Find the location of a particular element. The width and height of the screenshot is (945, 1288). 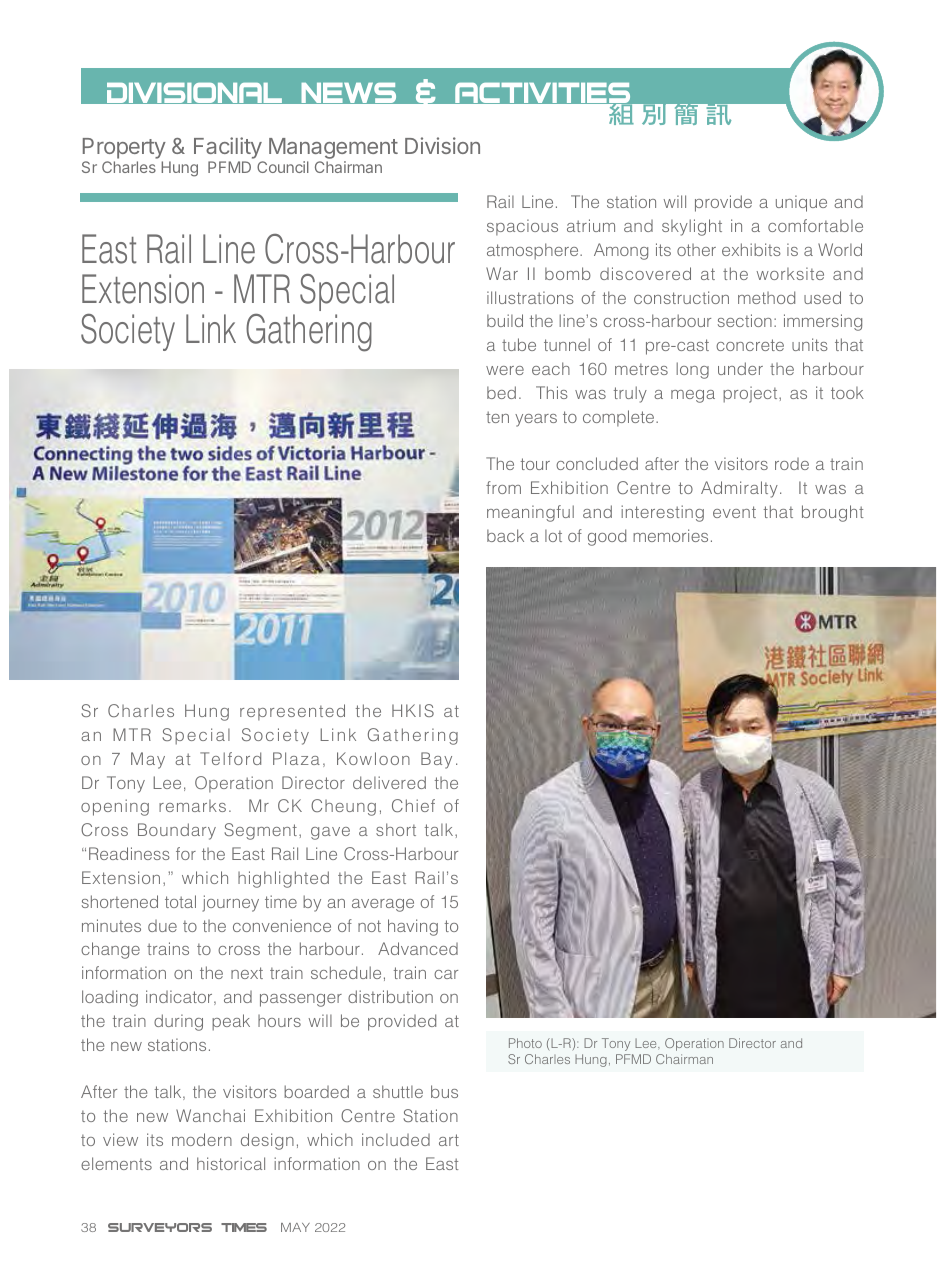

unique is located at coordinates (801, 203).
